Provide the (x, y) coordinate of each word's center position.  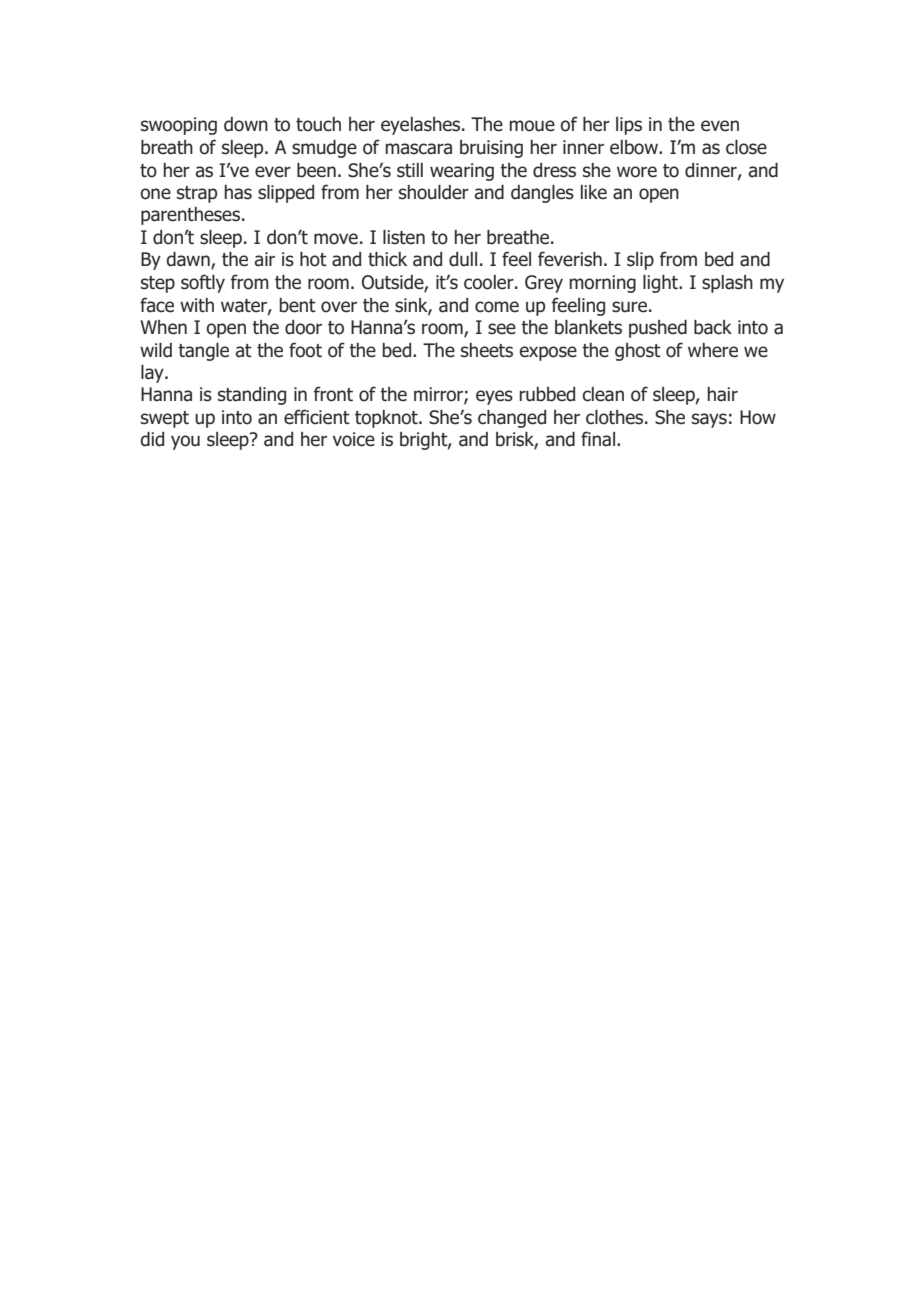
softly (203, 283)
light (661, 284)
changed (512, 419)
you (185, 442)
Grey (544, 284)
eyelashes (422, 126)
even (720, 126)
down (246, 124)
